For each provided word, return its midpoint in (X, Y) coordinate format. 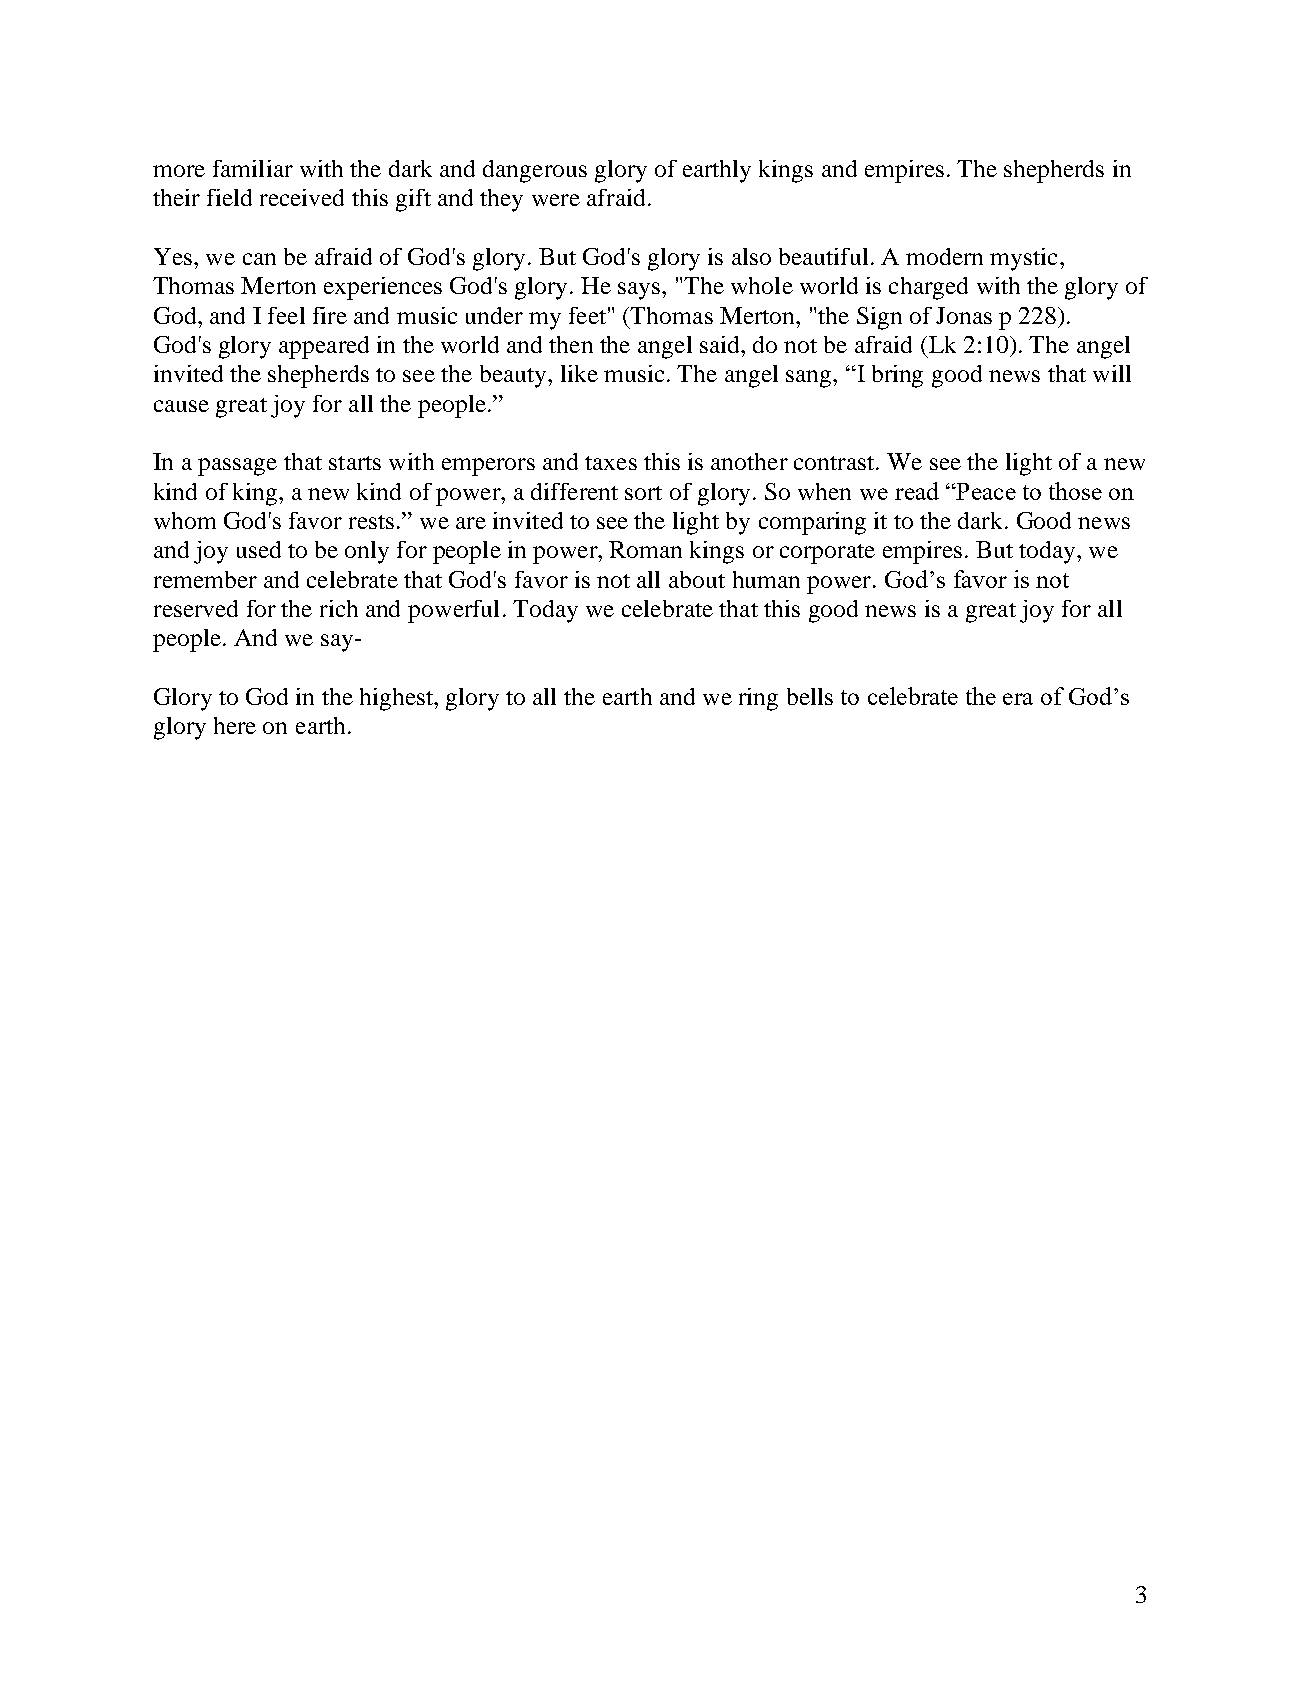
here (235, 725)
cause (181, 406)
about (697, 579)
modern (944, 256)
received (302, 197)
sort (643, 493)
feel (286, 315)
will (1112, 373)
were (556, 200)
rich (339, 608)
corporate (827, 554)
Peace (985, 491)
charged (928, 288)
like (579, 373)
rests (371, 522)
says (640, 291)
